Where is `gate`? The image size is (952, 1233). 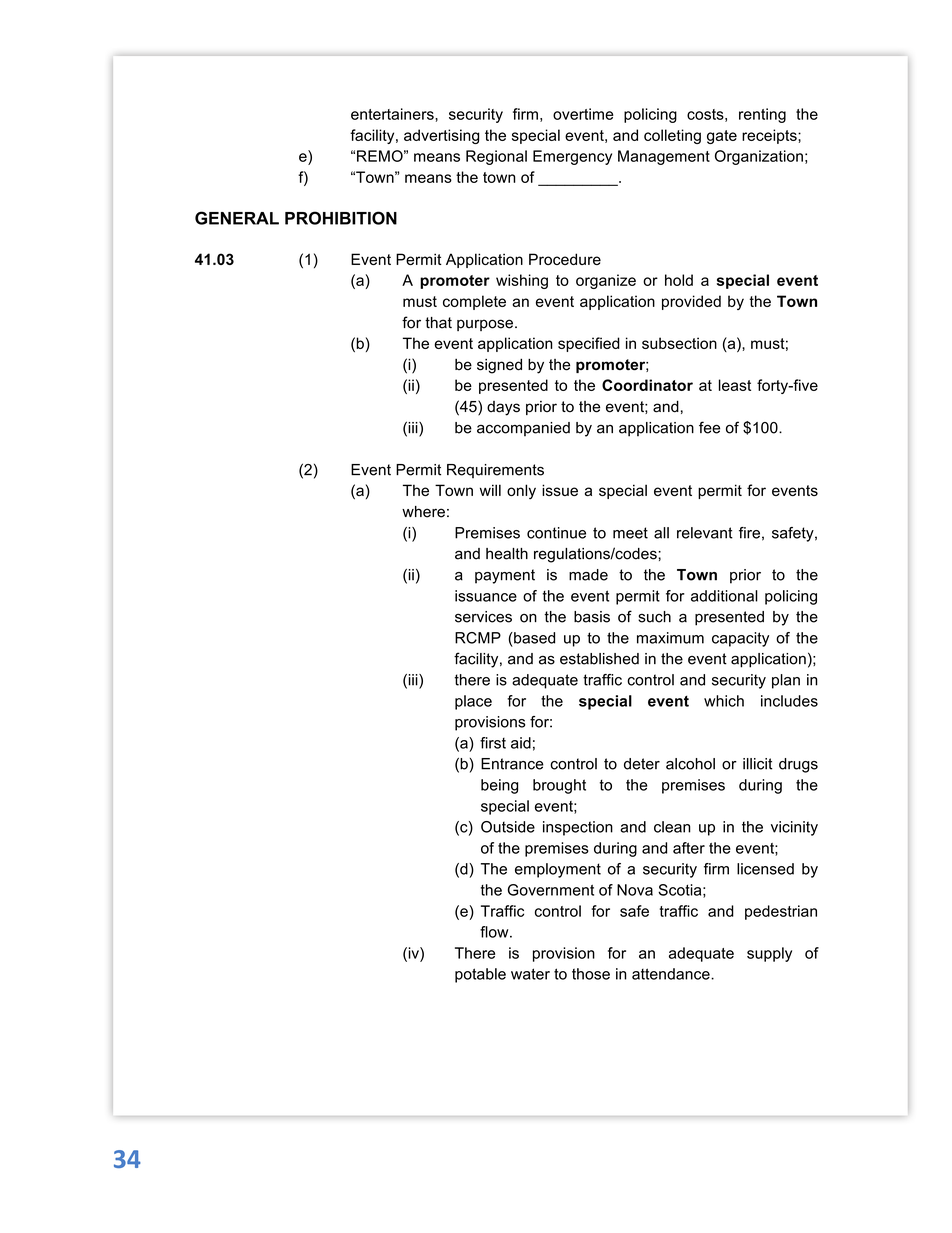 gate is located at coordinates (722, 137).
